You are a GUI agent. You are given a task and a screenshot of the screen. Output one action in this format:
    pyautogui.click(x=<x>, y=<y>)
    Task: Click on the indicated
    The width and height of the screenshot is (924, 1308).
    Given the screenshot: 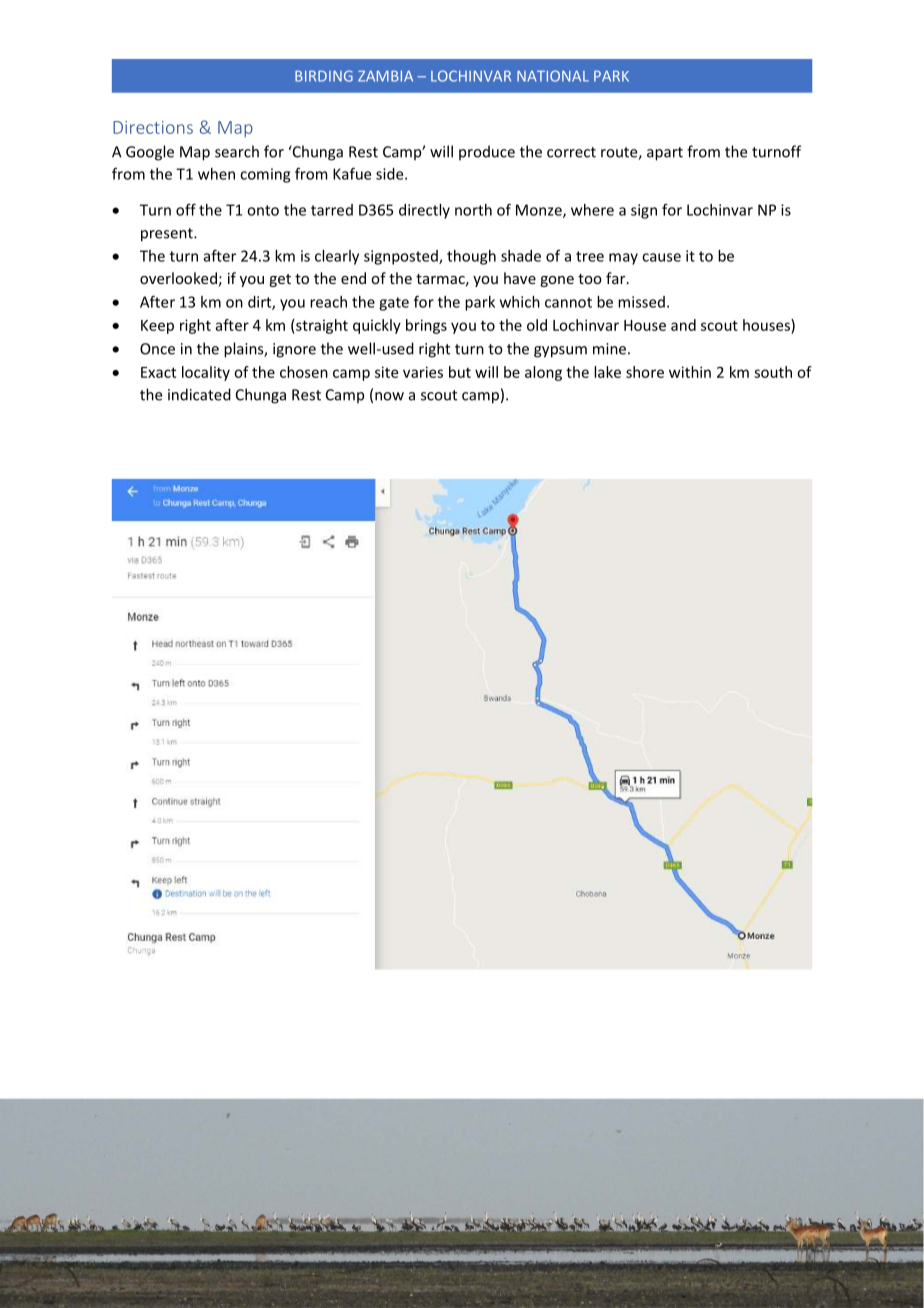 What is the action you would take?
    pyautogui.click(x=199, y=394)
